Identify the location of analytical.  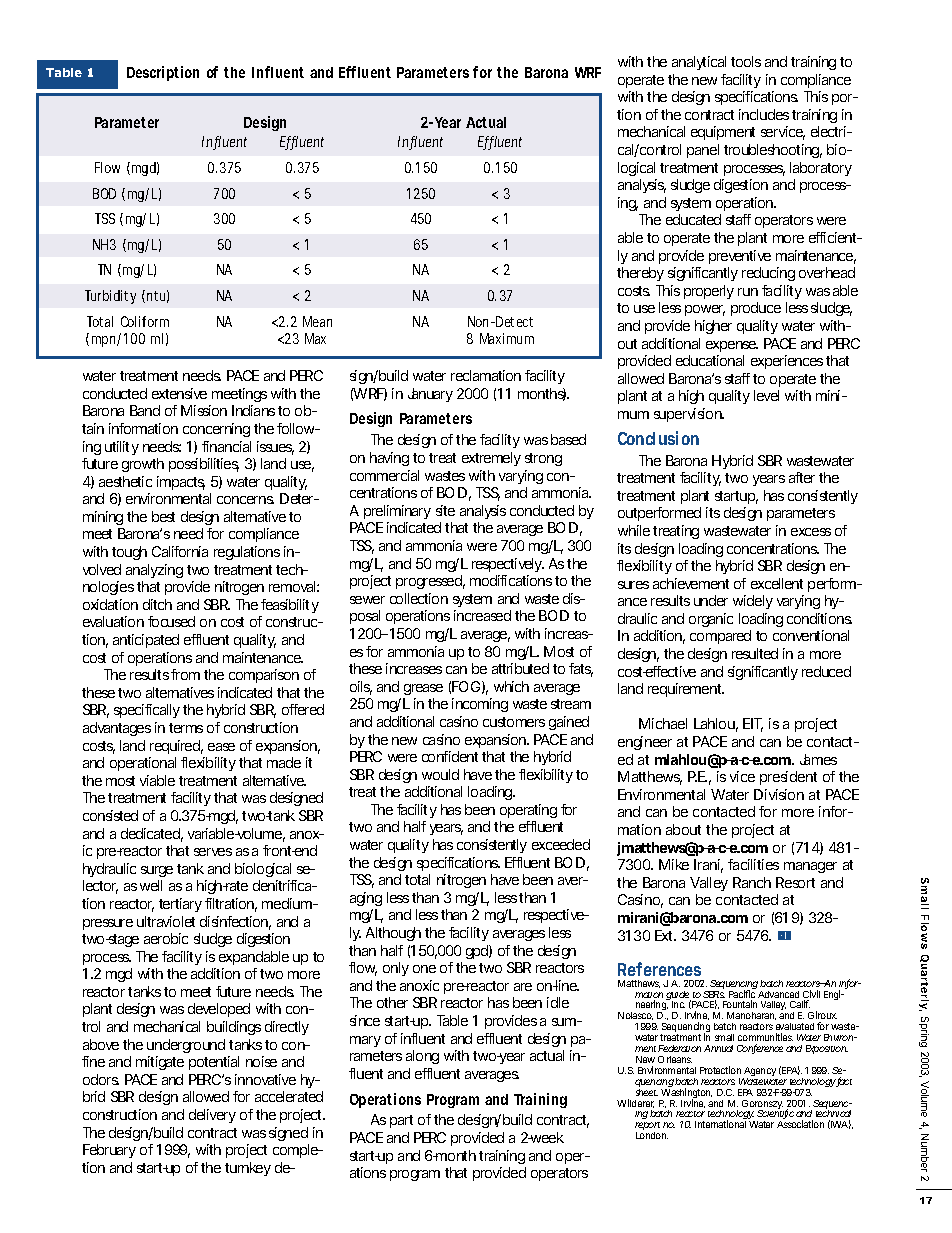
(699, 63).
